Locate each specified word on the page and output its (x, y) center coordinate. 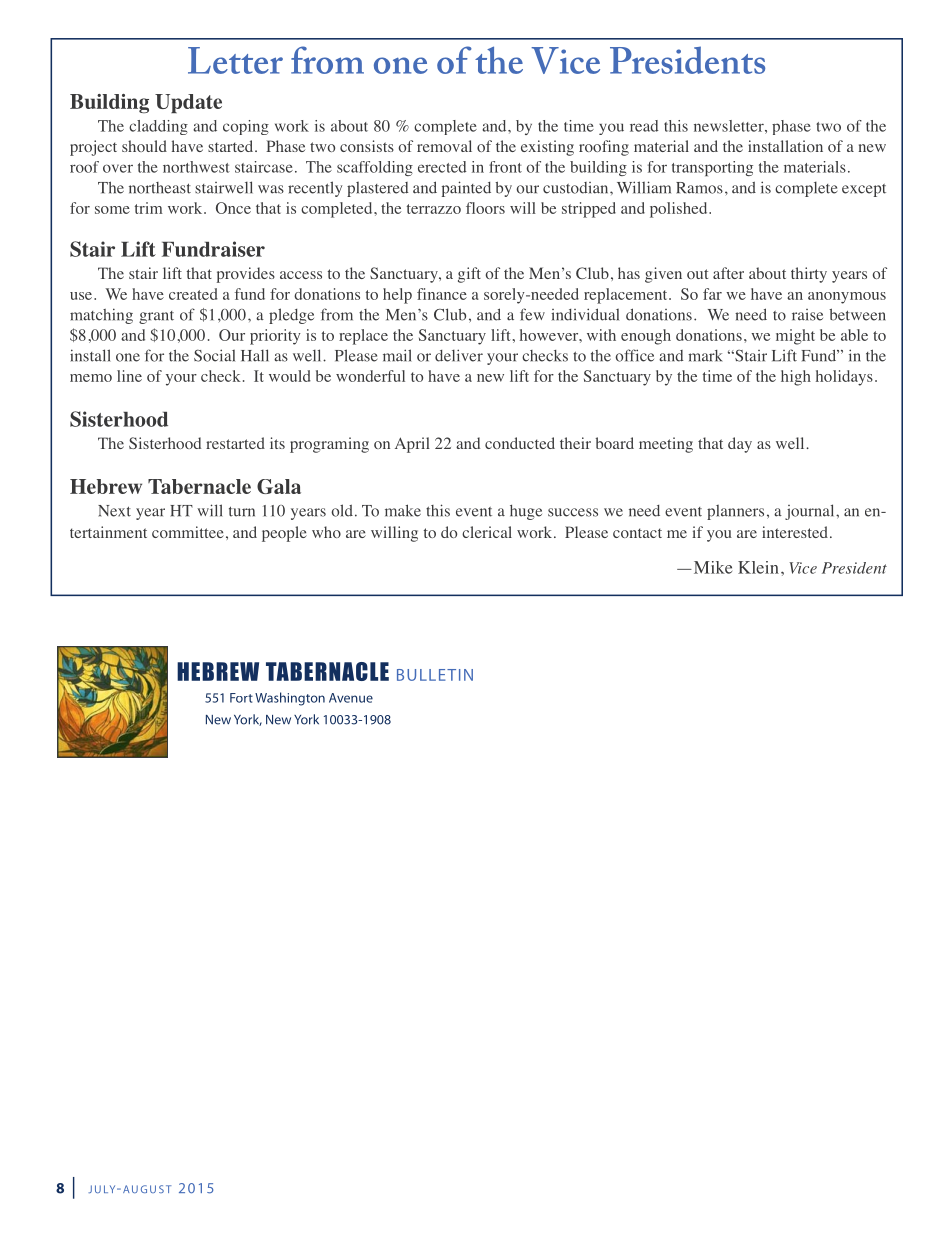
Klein (758, 567)
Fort (241, 698)
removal (444, 146)
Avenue (351, 698)
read (644, 126)
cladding (158, 127)
